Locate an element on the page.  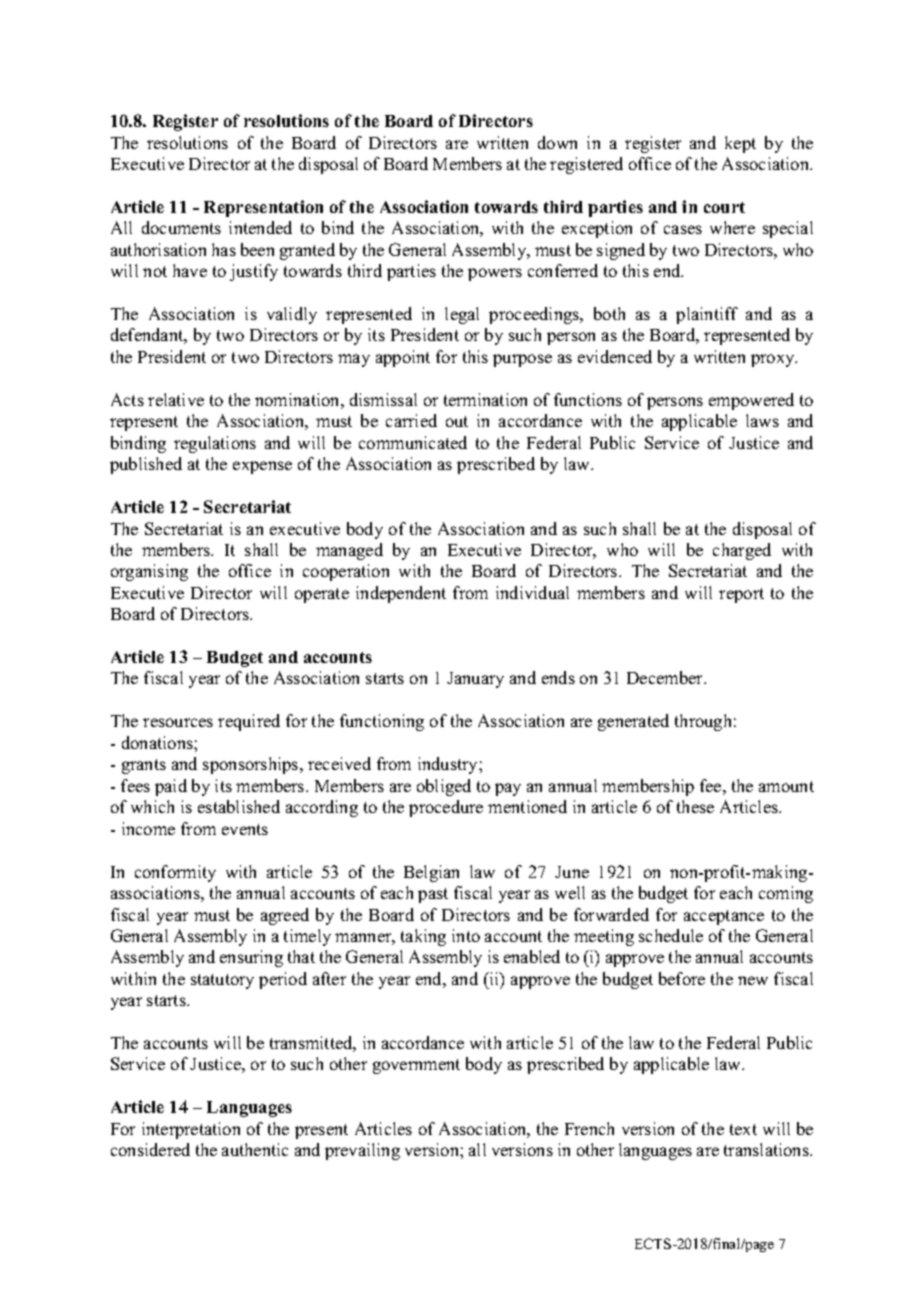
acceptance is located at coordinates (724, 917).
